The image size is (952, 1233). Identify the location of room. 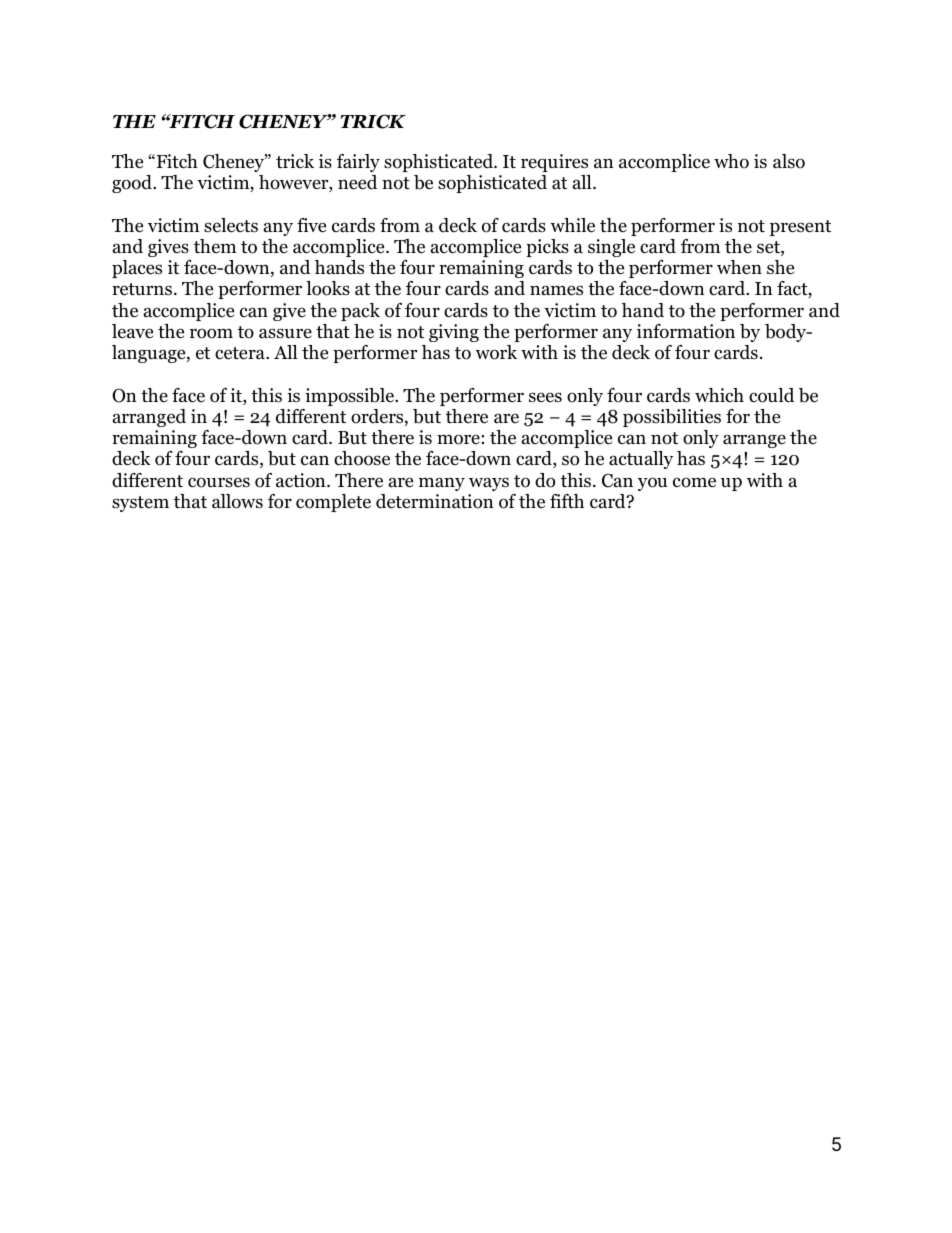
(211, 333).
